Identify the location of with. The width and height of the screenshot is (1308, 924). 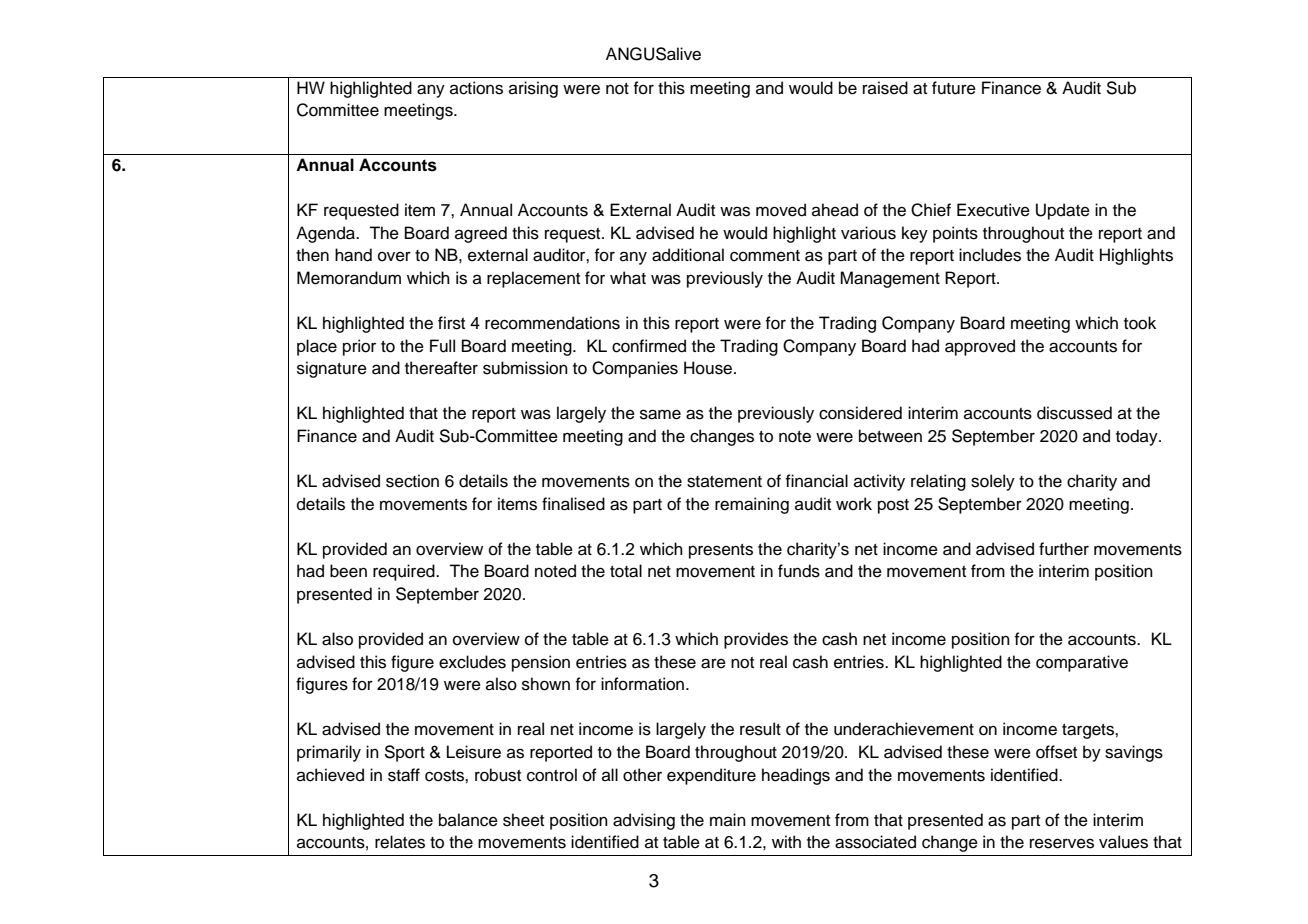
(786, 841).
